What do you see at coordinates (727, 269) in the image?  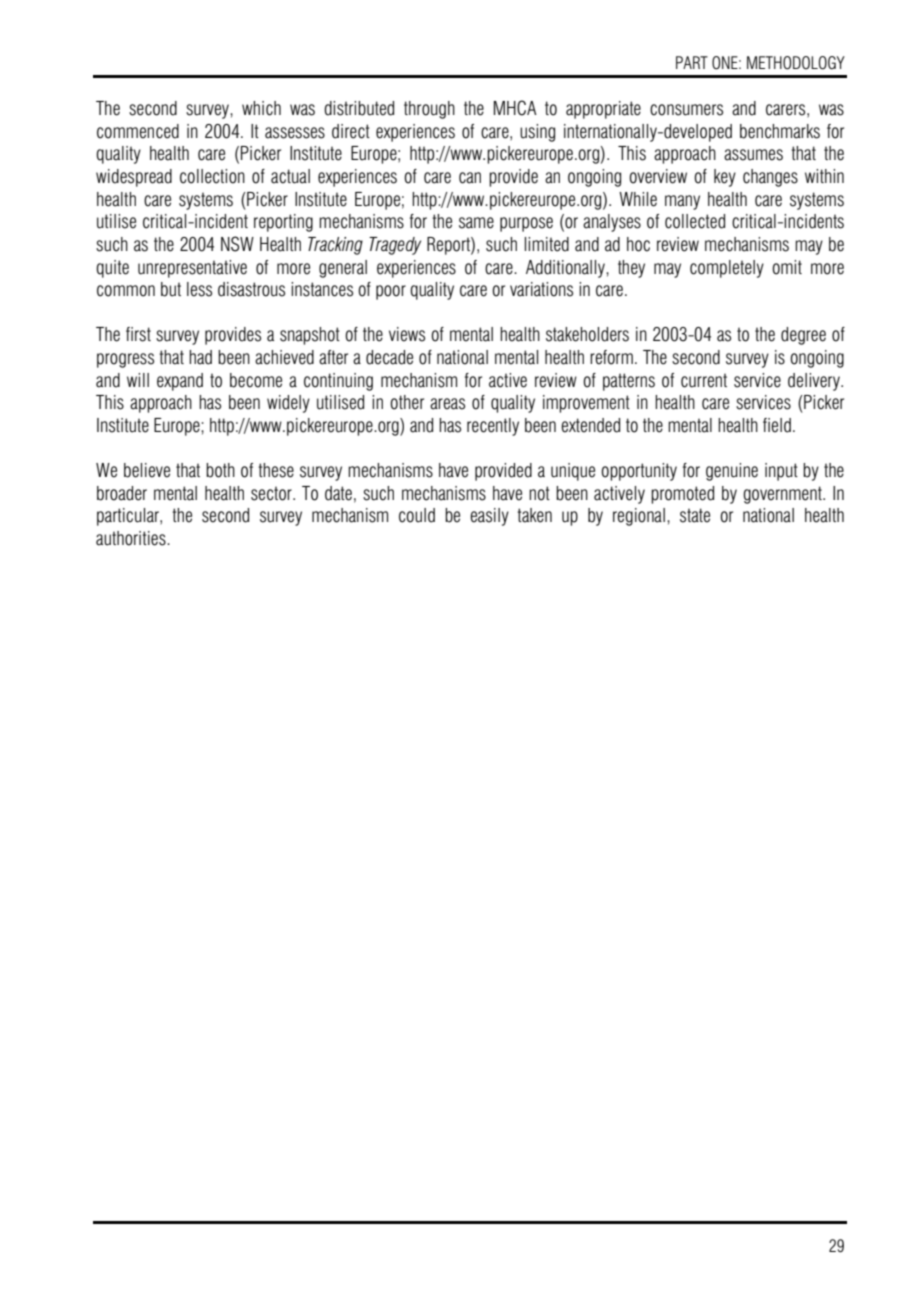 I see `completely` at bounding box center [727, 269].
